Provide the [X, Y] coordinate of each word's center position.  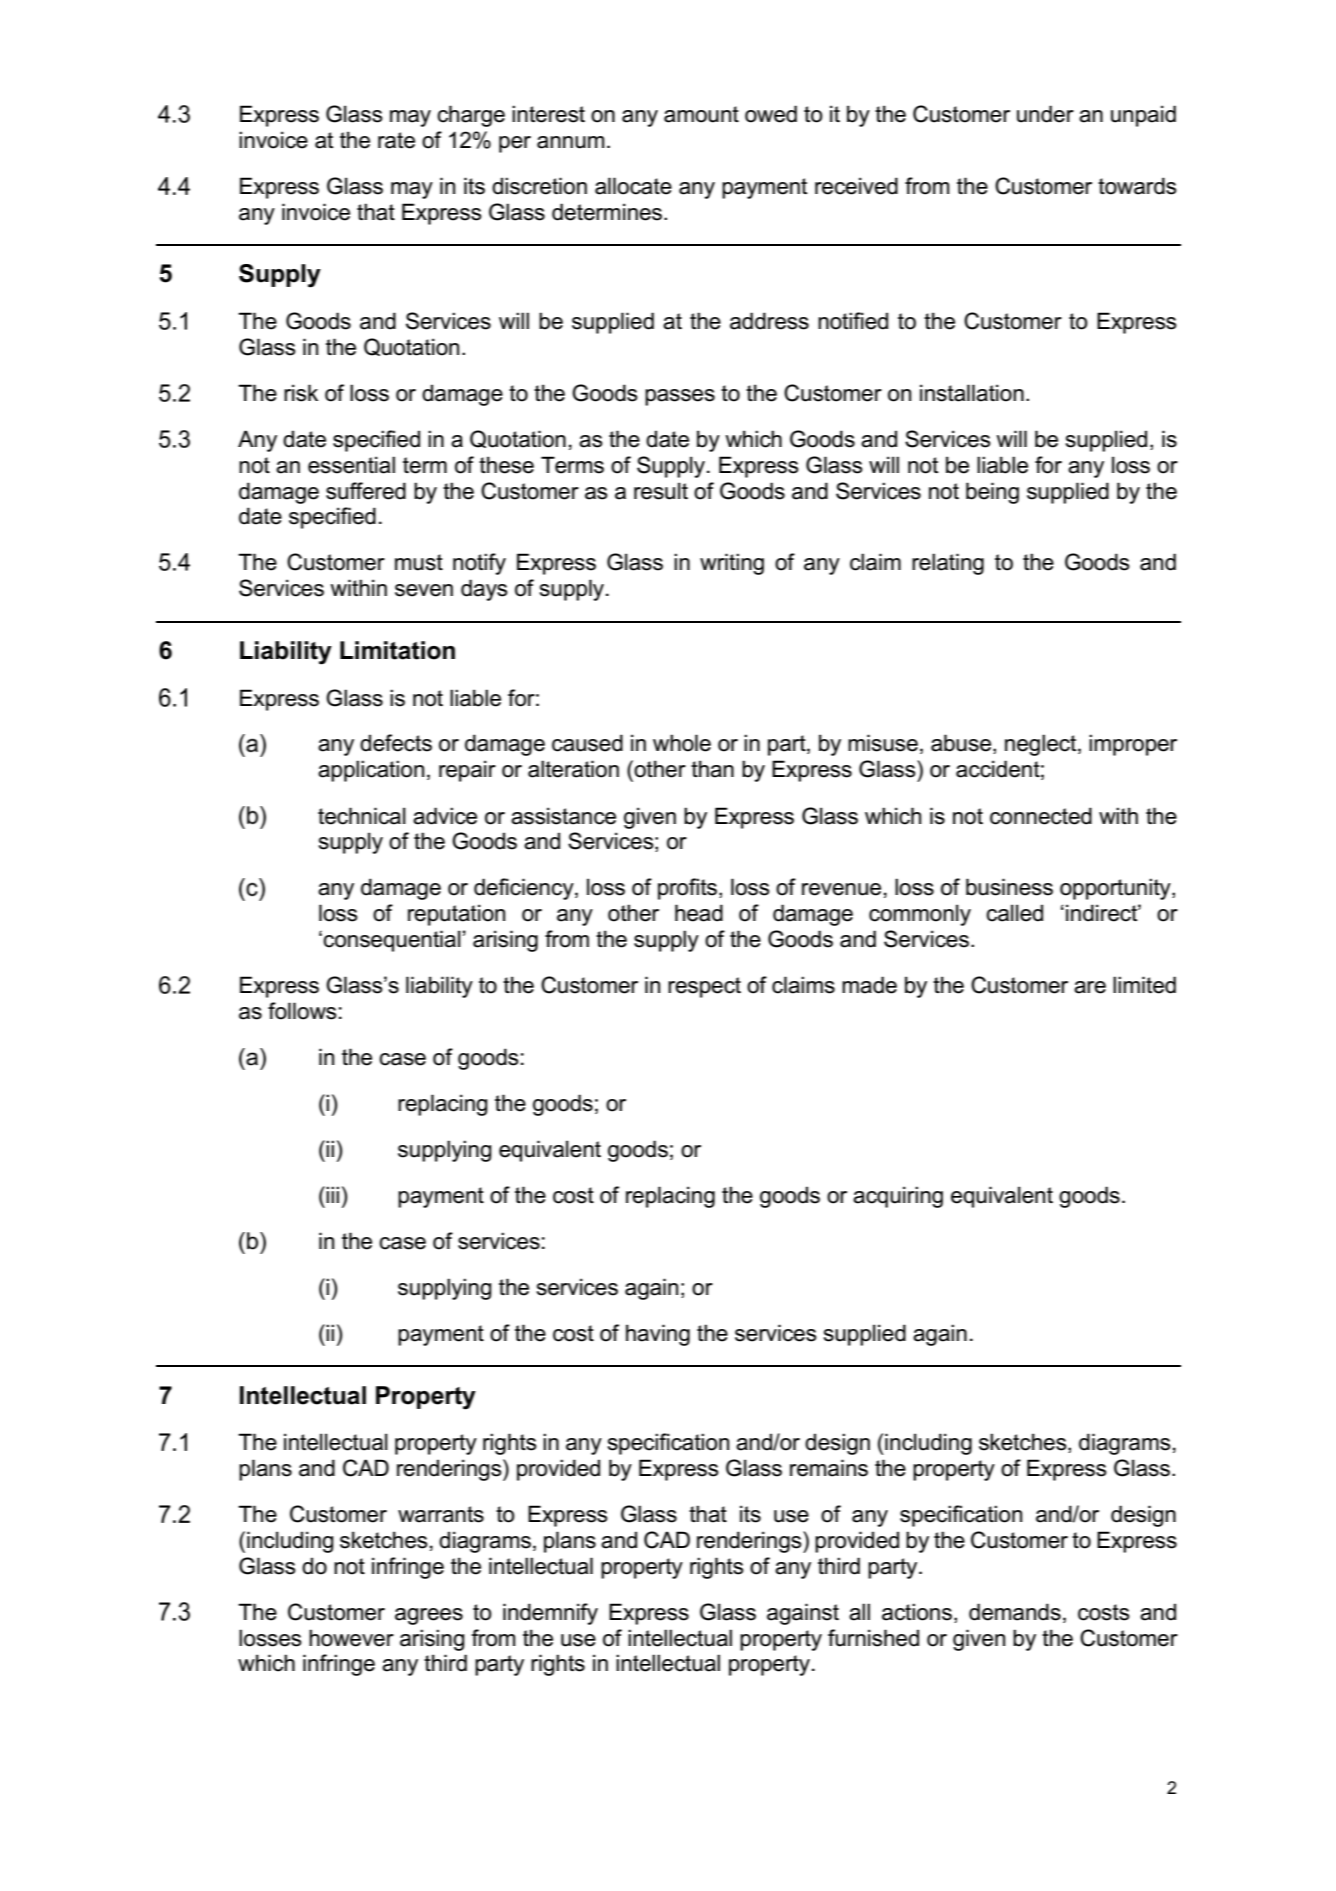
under [1045, 114]
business [1009, 887]
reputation [456, 915]
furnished [873, 1638]
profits [687, 889]
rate [396, 140]
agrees [429, 1616]
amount [701, 114]
